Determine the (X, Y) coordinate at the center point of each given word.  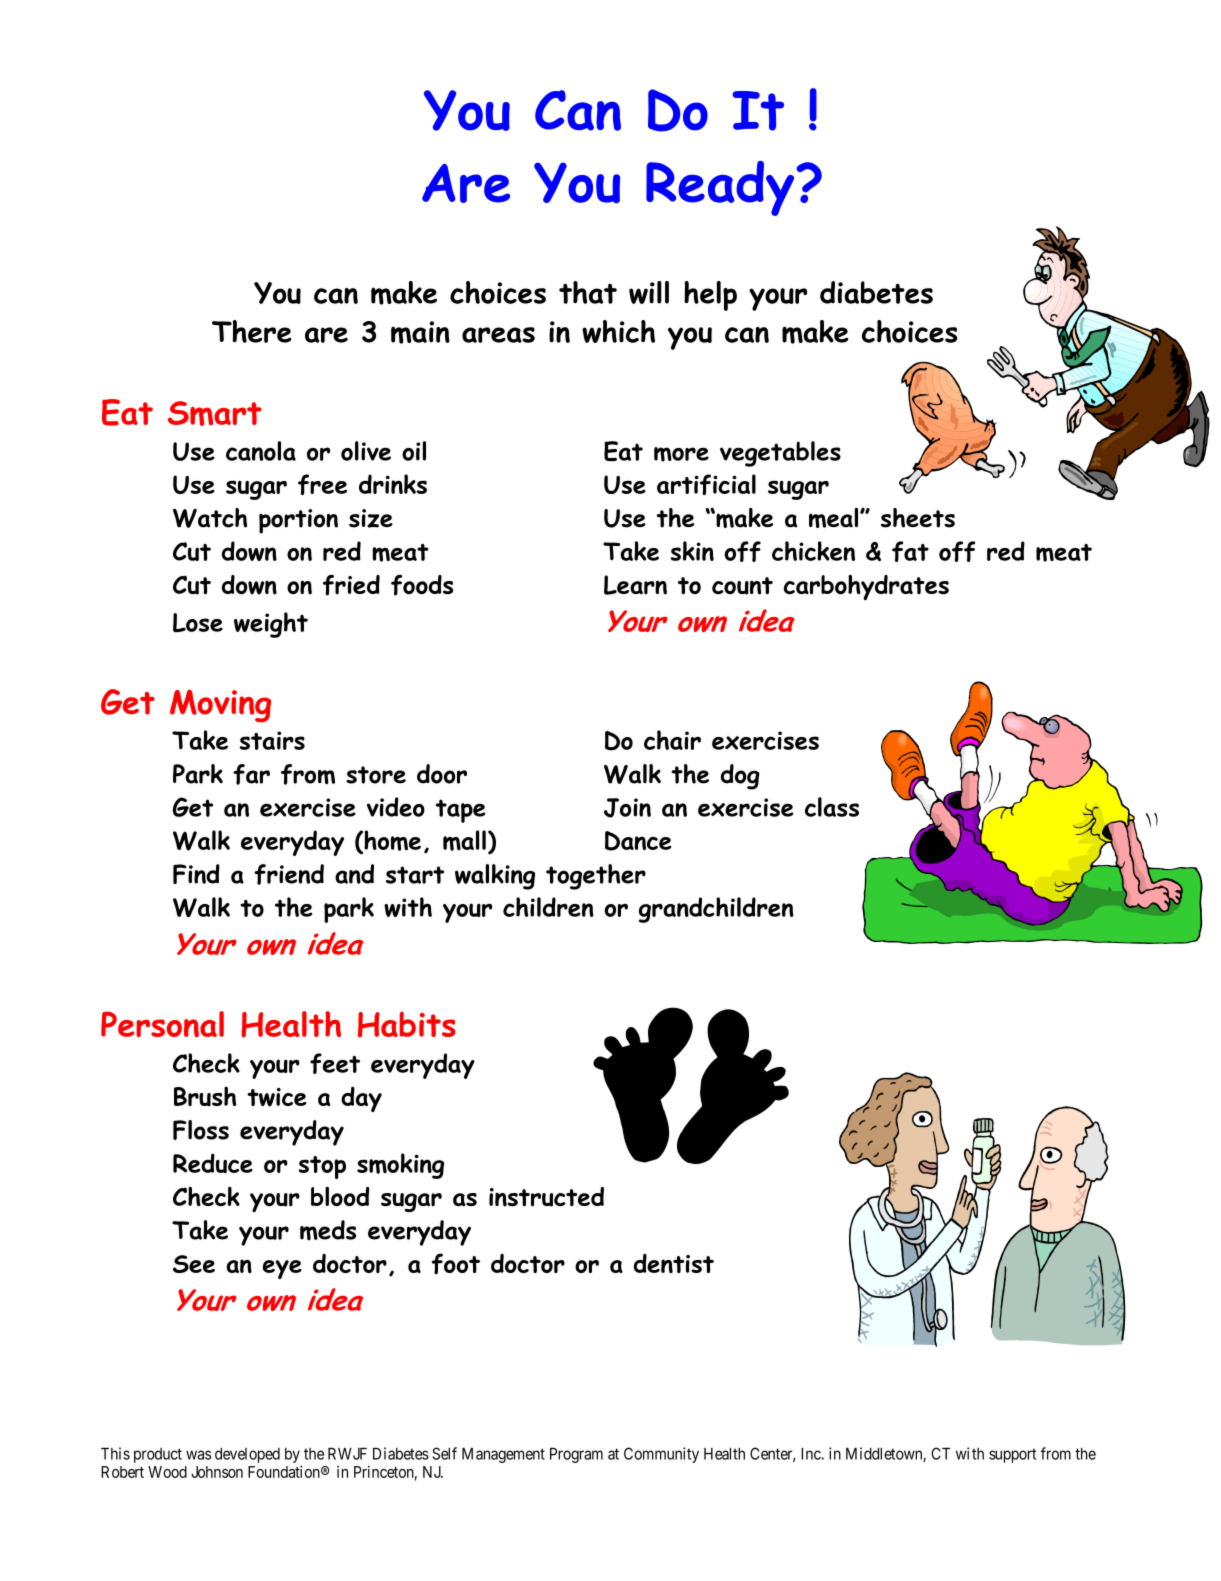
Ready (721, 188)
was (198, 1455)
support (1012, 1455)
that (588, 292)
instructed (546, 1197)
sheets (918, 518)
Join (627, 808)
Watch (210, 518)
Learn (635, 585)
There (252, 331)
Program (576, 1455)
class (832, 807)
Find (196, 874)
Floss (201, 1130)
